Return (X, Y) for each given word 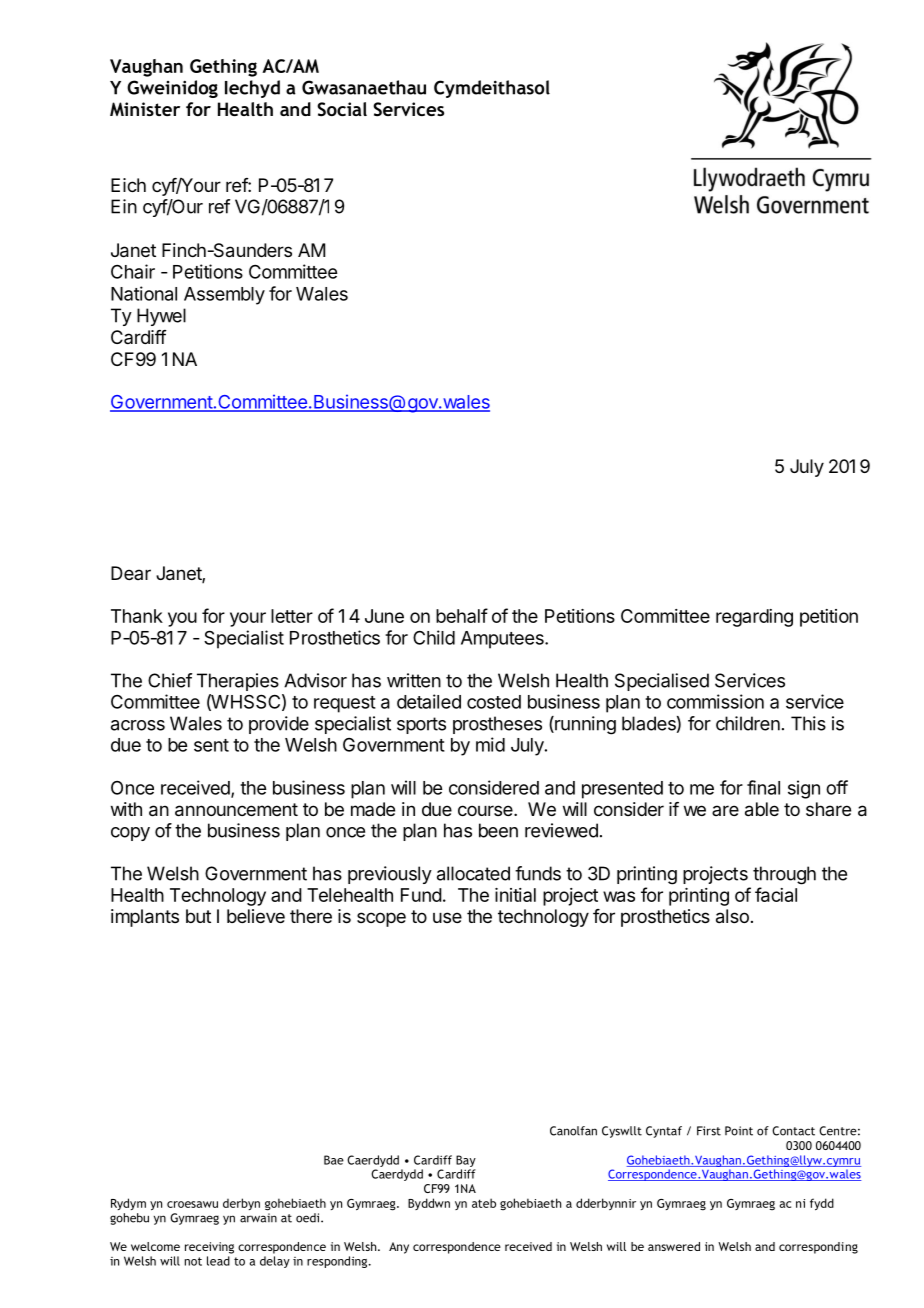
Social (342, 109)
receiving (209, 1248)
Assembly (224, 296)
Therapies (238, 682)
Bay (466, 1161)
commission (715, 701)
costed (494, 702)
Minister (145, 109)
